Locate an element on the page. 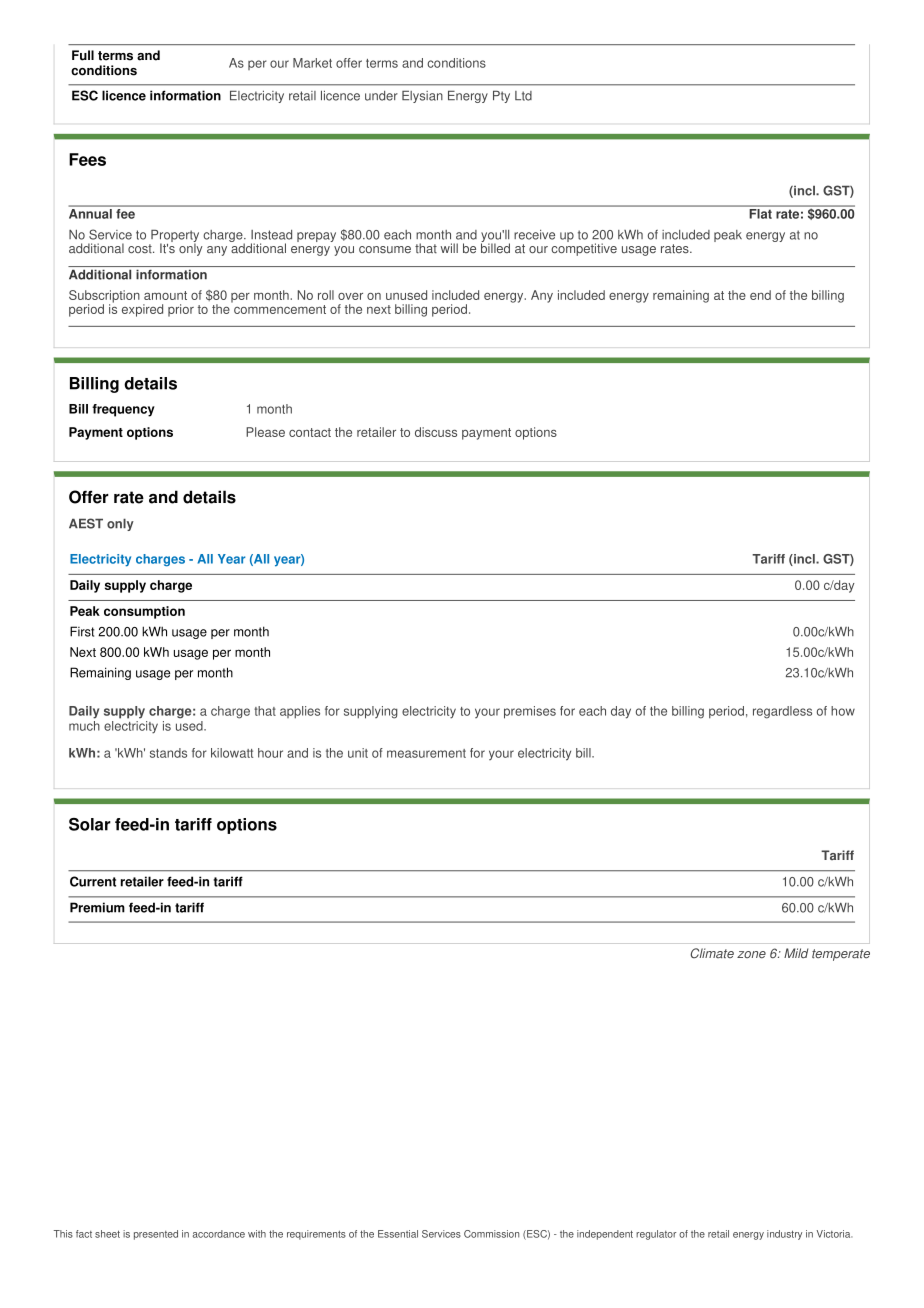  Full is located at coordinates (83, 55).
